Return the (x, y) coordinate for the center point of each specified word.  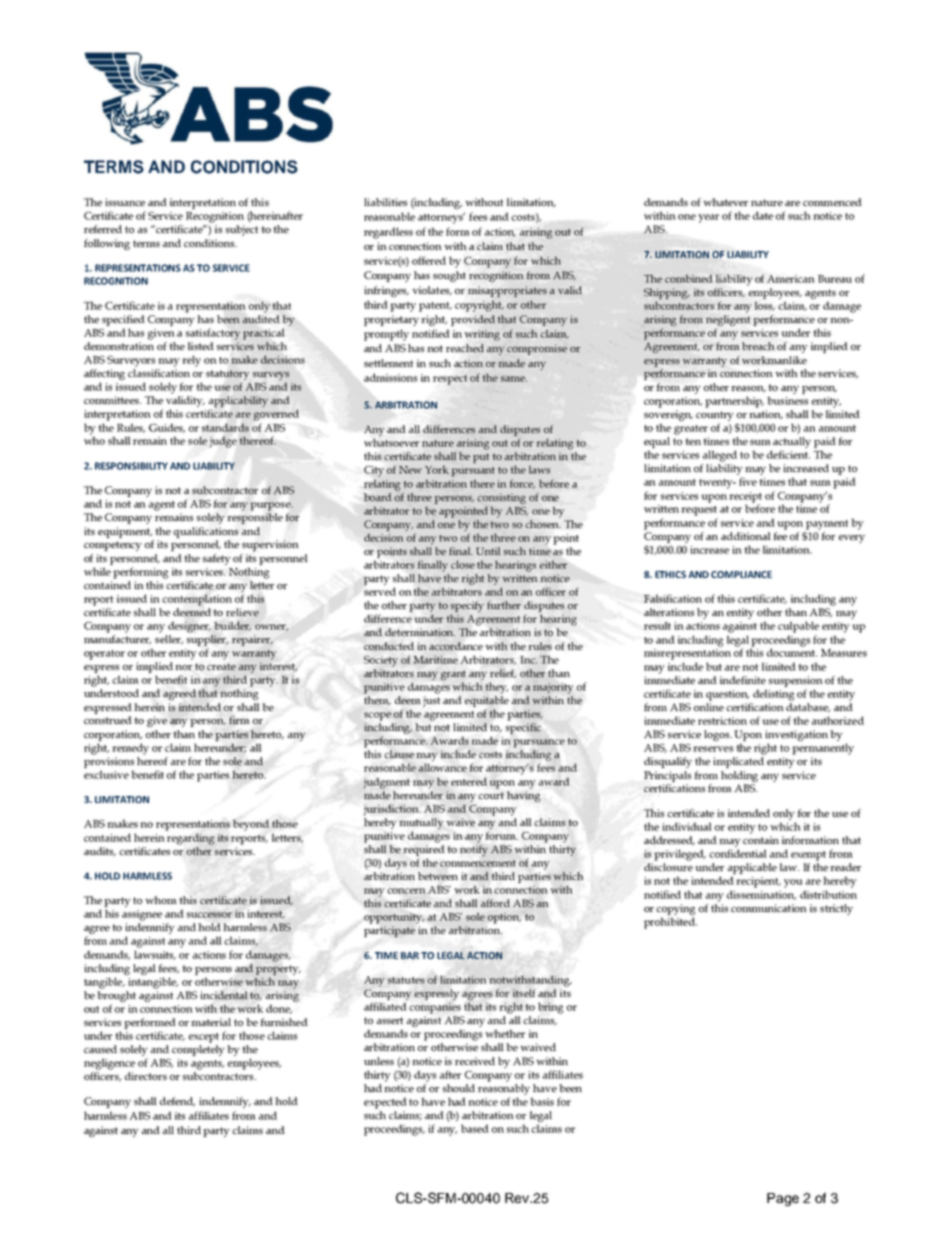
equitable (487, 701)
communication (769, 908)
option (504, 918)
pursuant (473, 472)
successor (209, 915)
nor (183, 667)
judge (223, 442)
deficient (788, 454)
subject (242, 230)
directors (146, 1076)
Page (783, 1199)
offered (429, 260)
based (475, 1128)
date (763, 215)
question (727, 695)
